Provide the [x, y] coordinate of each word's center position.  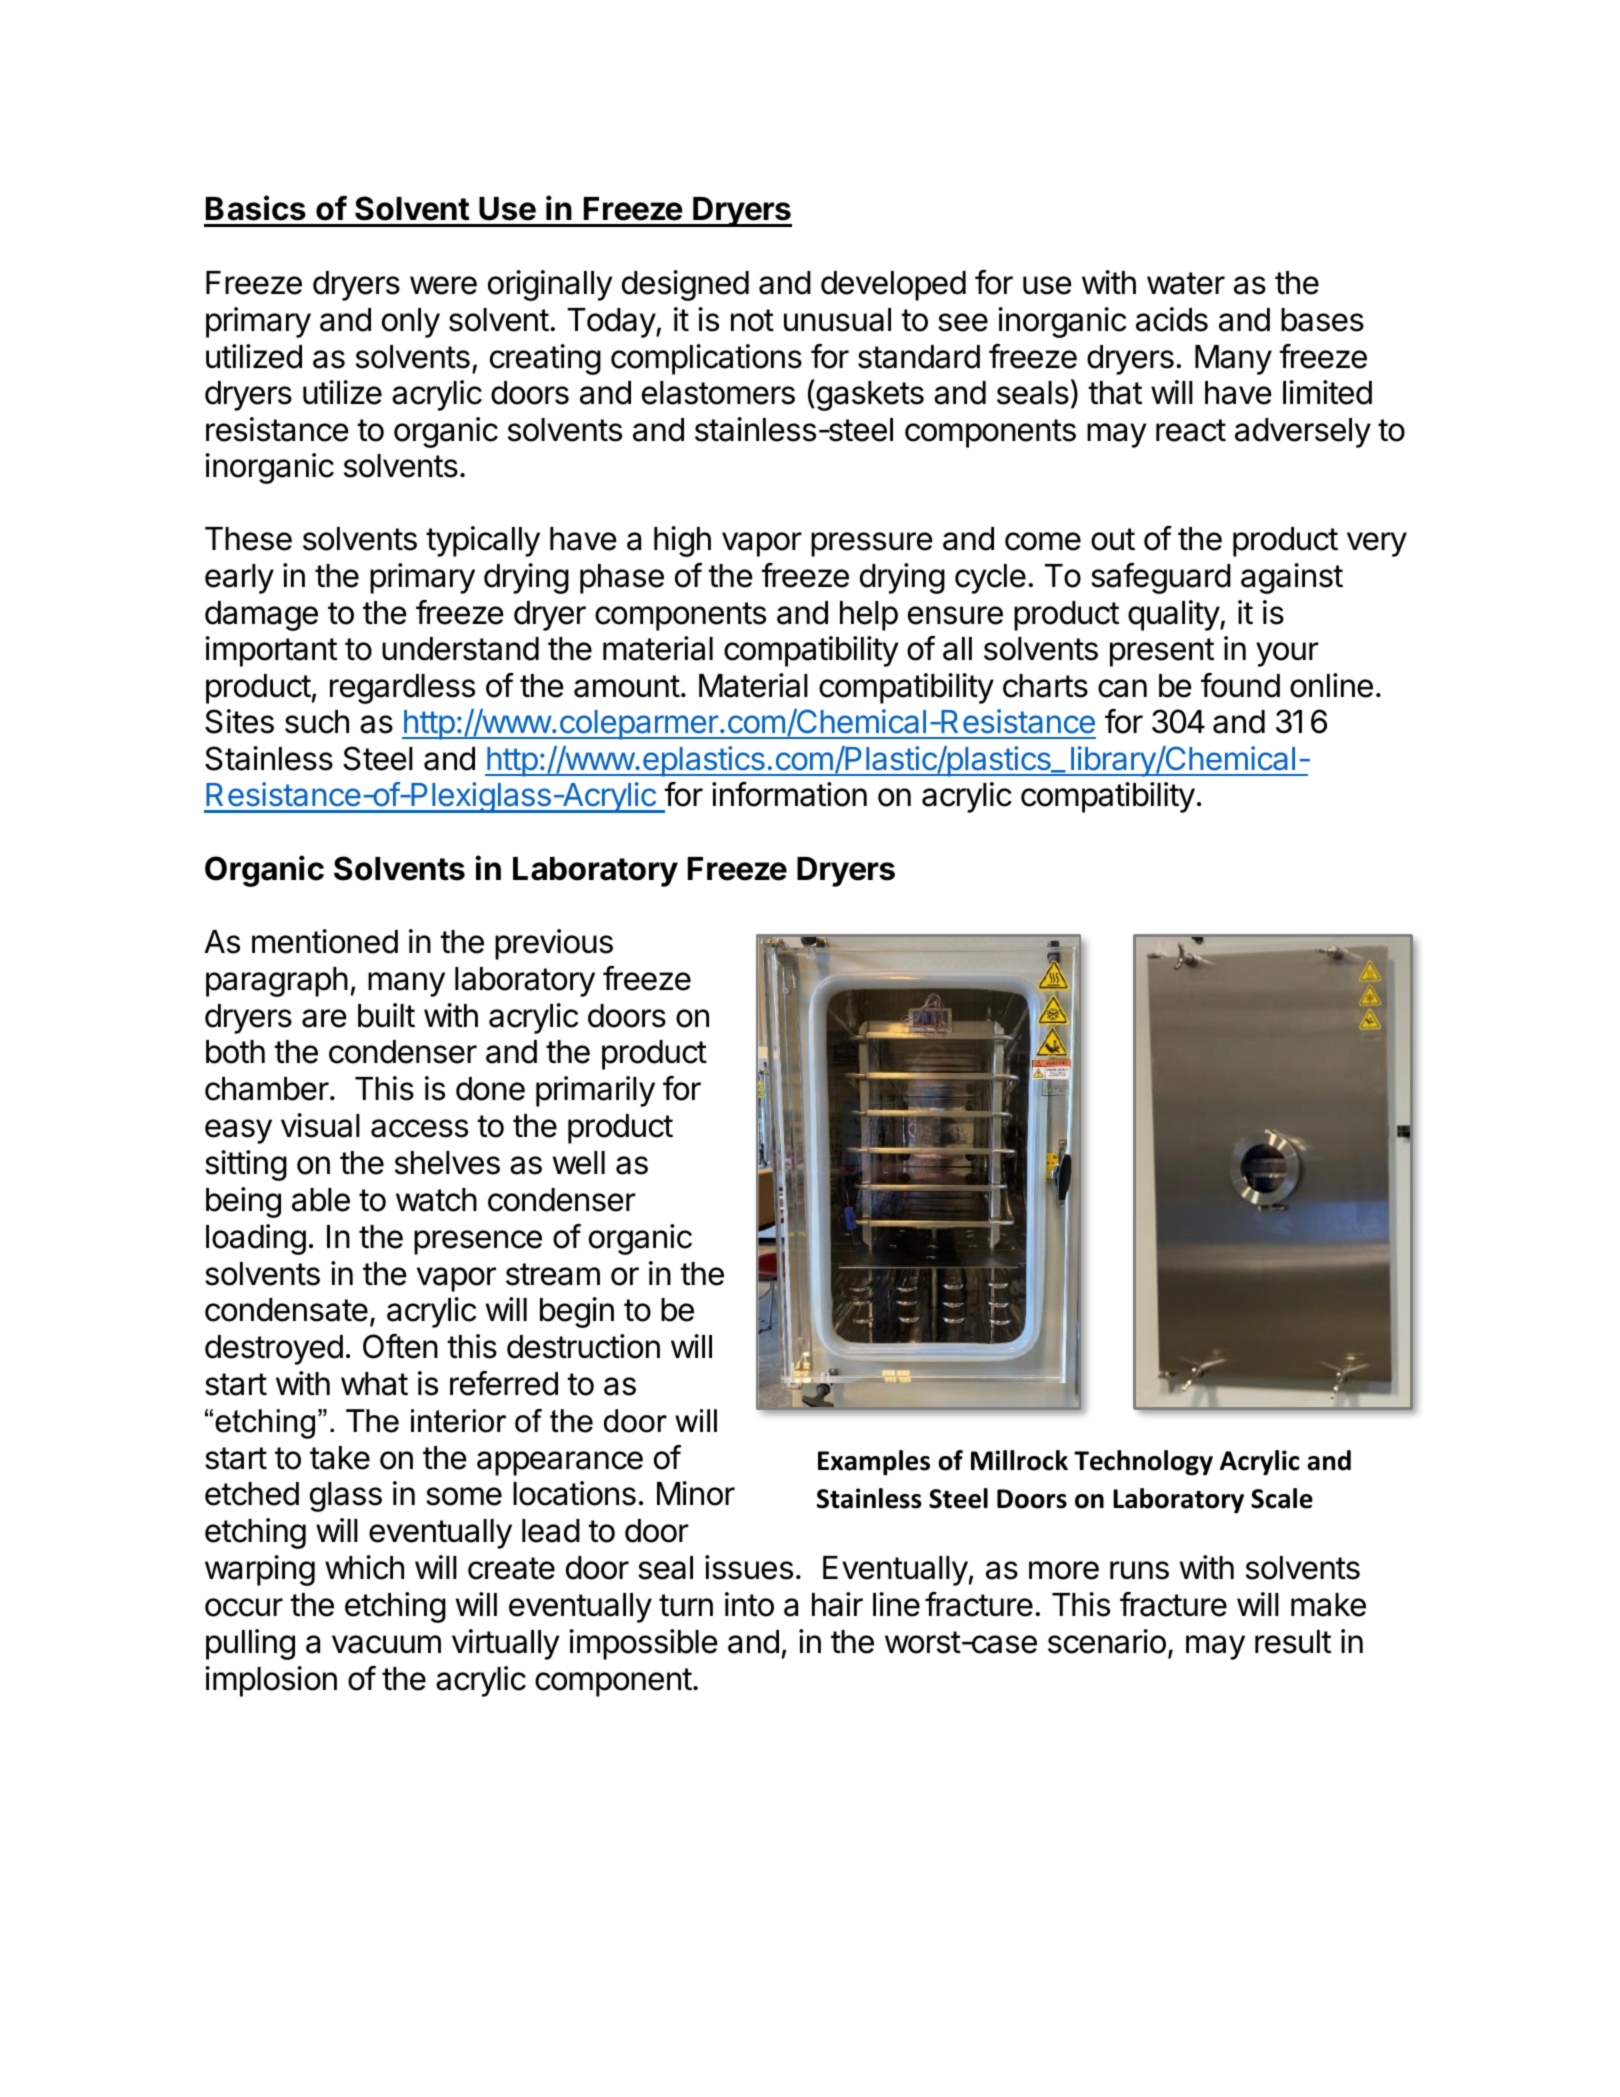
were [443, 285]
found [1240, 685]
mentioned [325, 941]
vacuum [386, 1644]
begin [577, 1312]
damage [261, 616]
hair [837, 1604]
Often [400, 1346]
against [1292, 578]
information [789, 794]
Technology [1143, 1463]
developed [893, 286]
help [869, 616]
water [1186, 283]
